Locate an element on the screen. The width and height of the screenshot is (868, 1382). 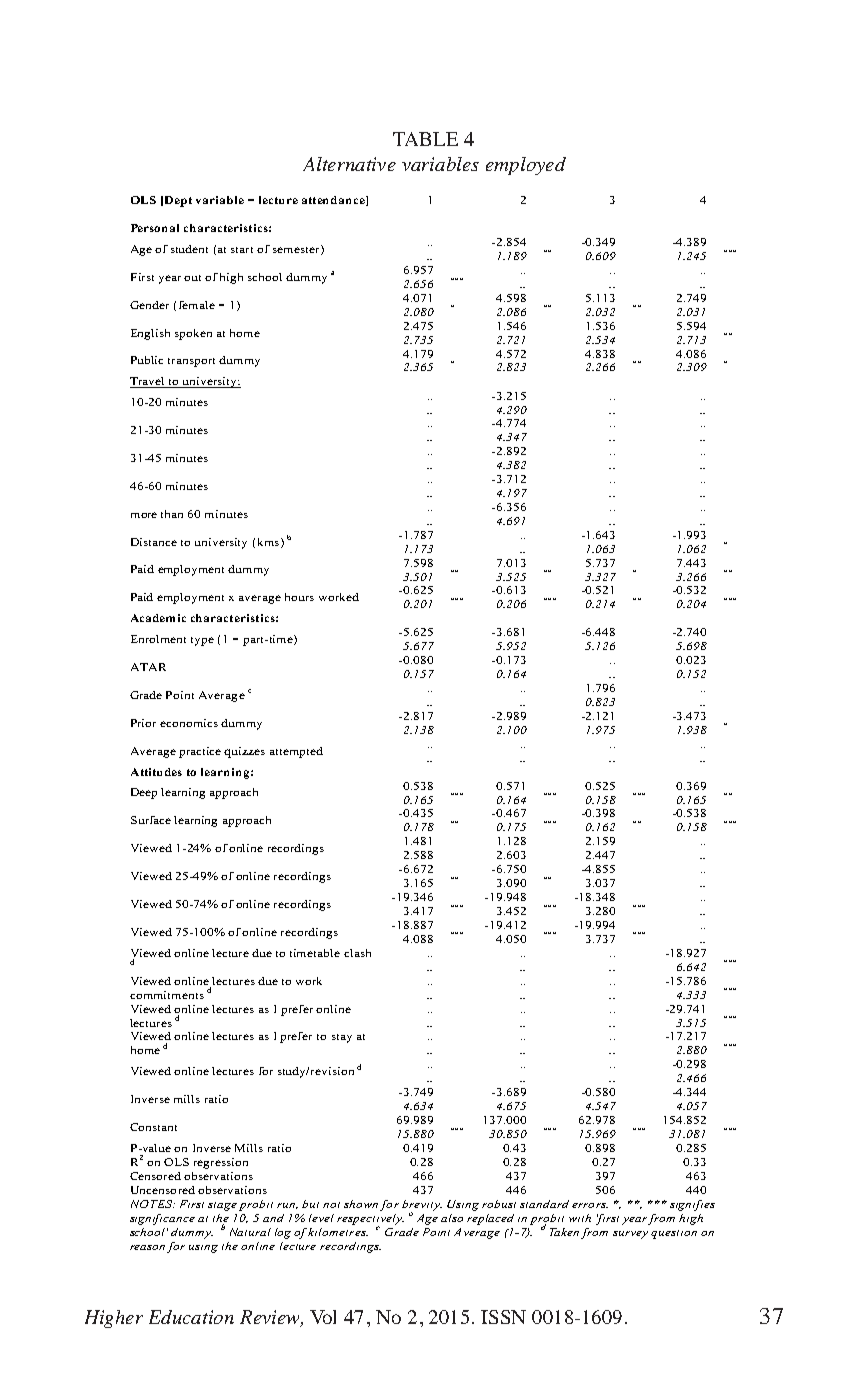
hours is located at coordinates (299, 597).
